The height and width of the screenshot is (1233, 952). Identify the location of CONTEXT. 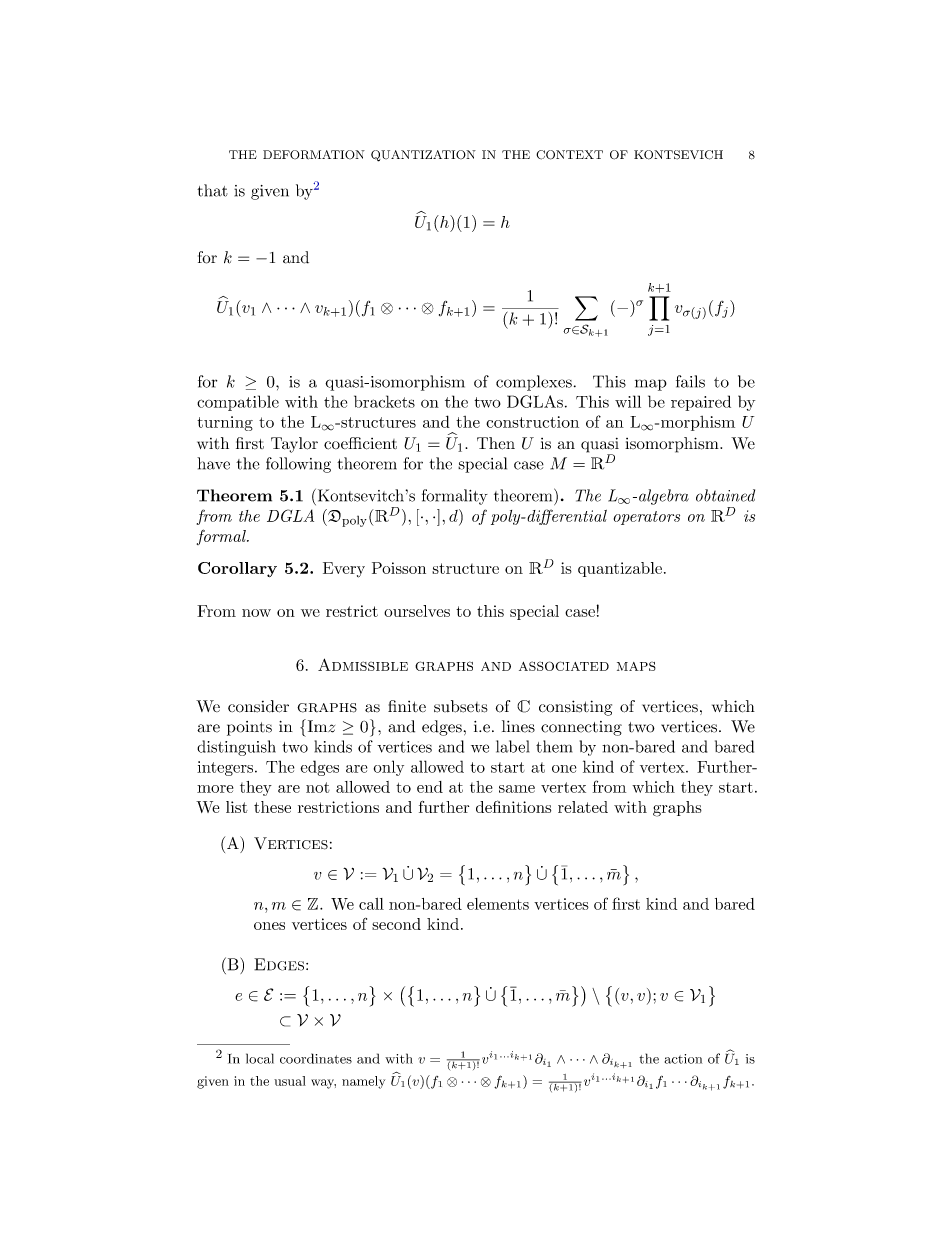
(569, 155).
